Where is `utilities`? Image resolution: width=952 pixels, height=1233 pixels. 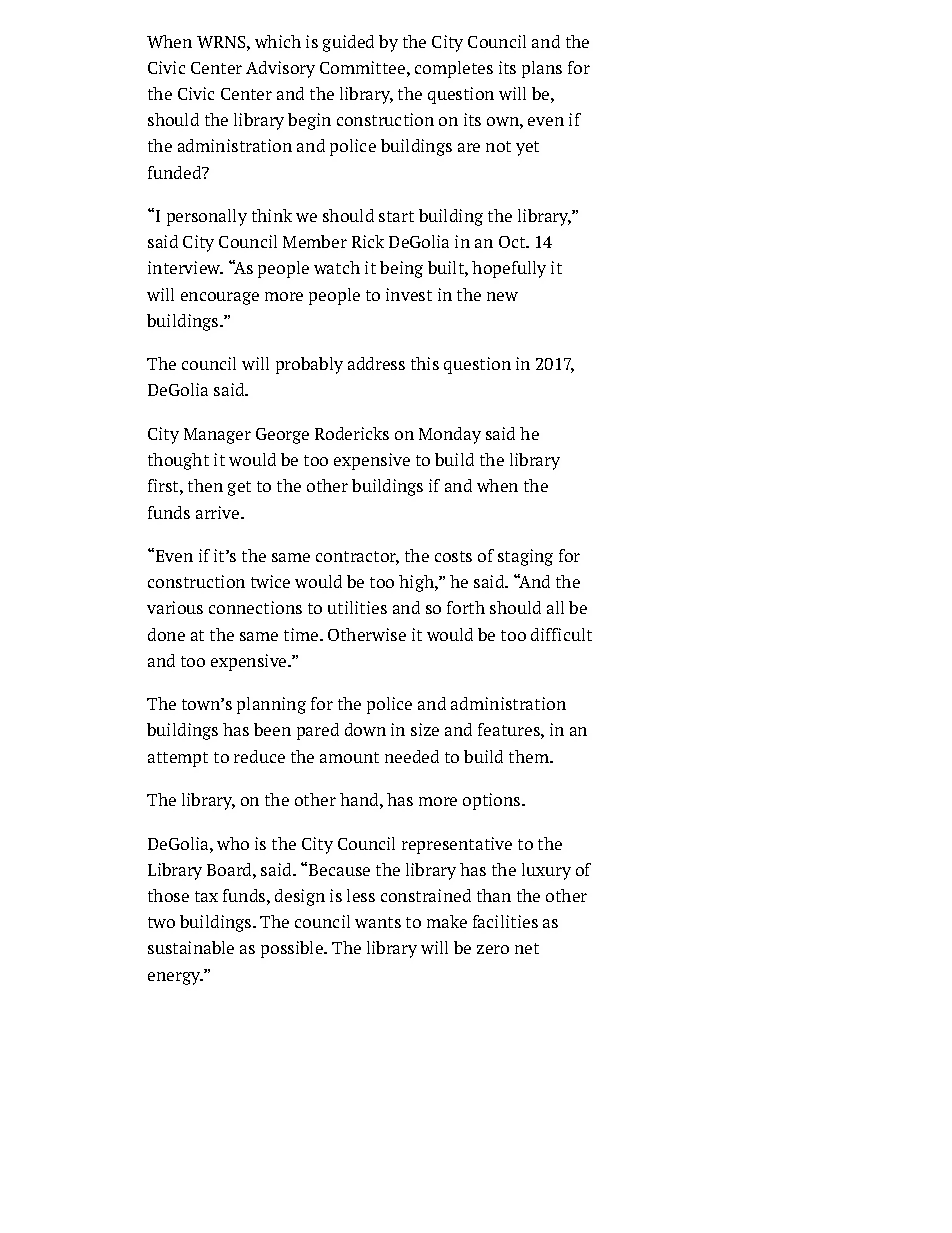 utilities is located at coordinates (357, 607).
